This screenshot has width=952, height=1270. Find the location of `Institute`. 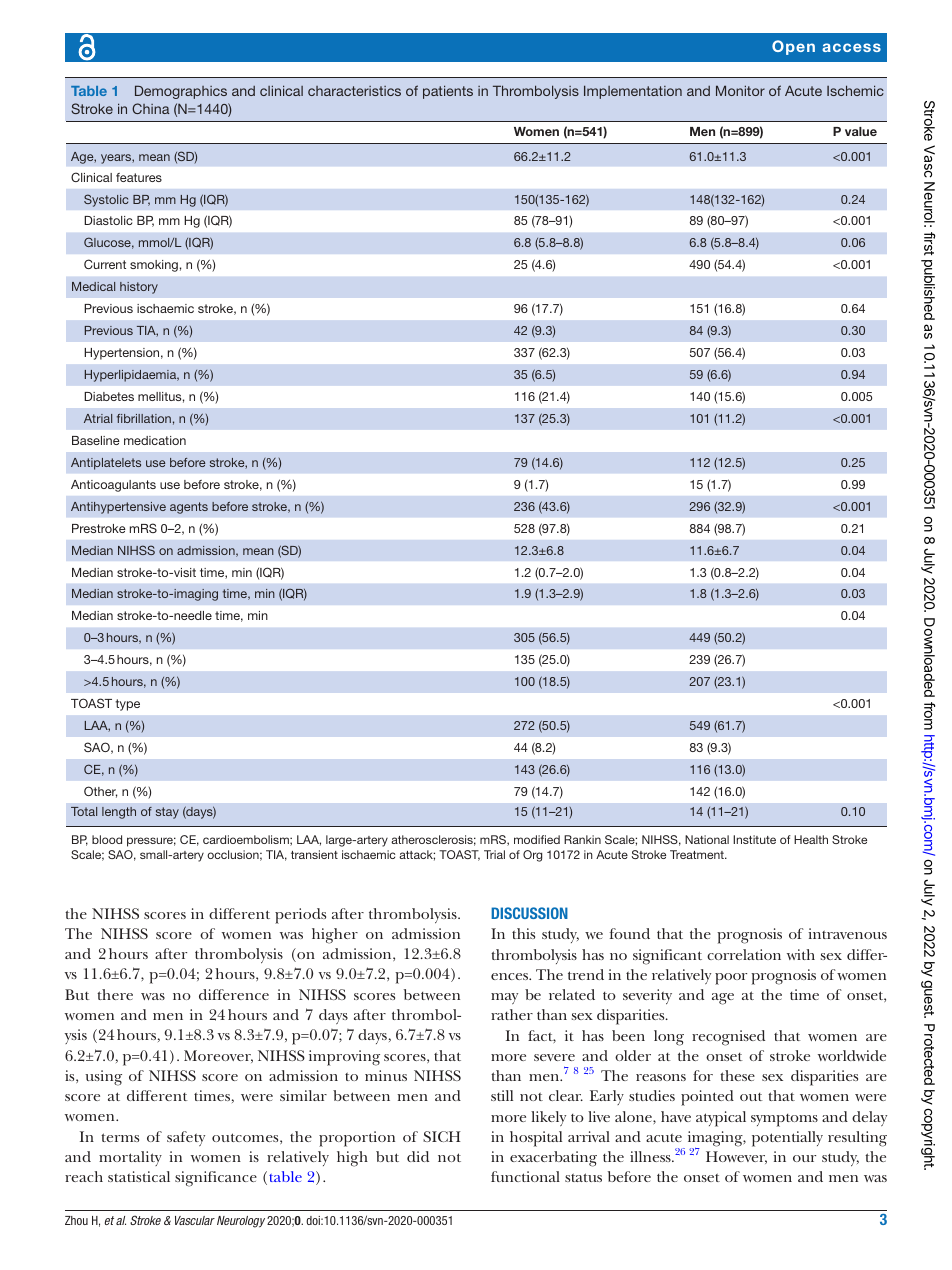

Institute is located at coordinates (754, 839).
